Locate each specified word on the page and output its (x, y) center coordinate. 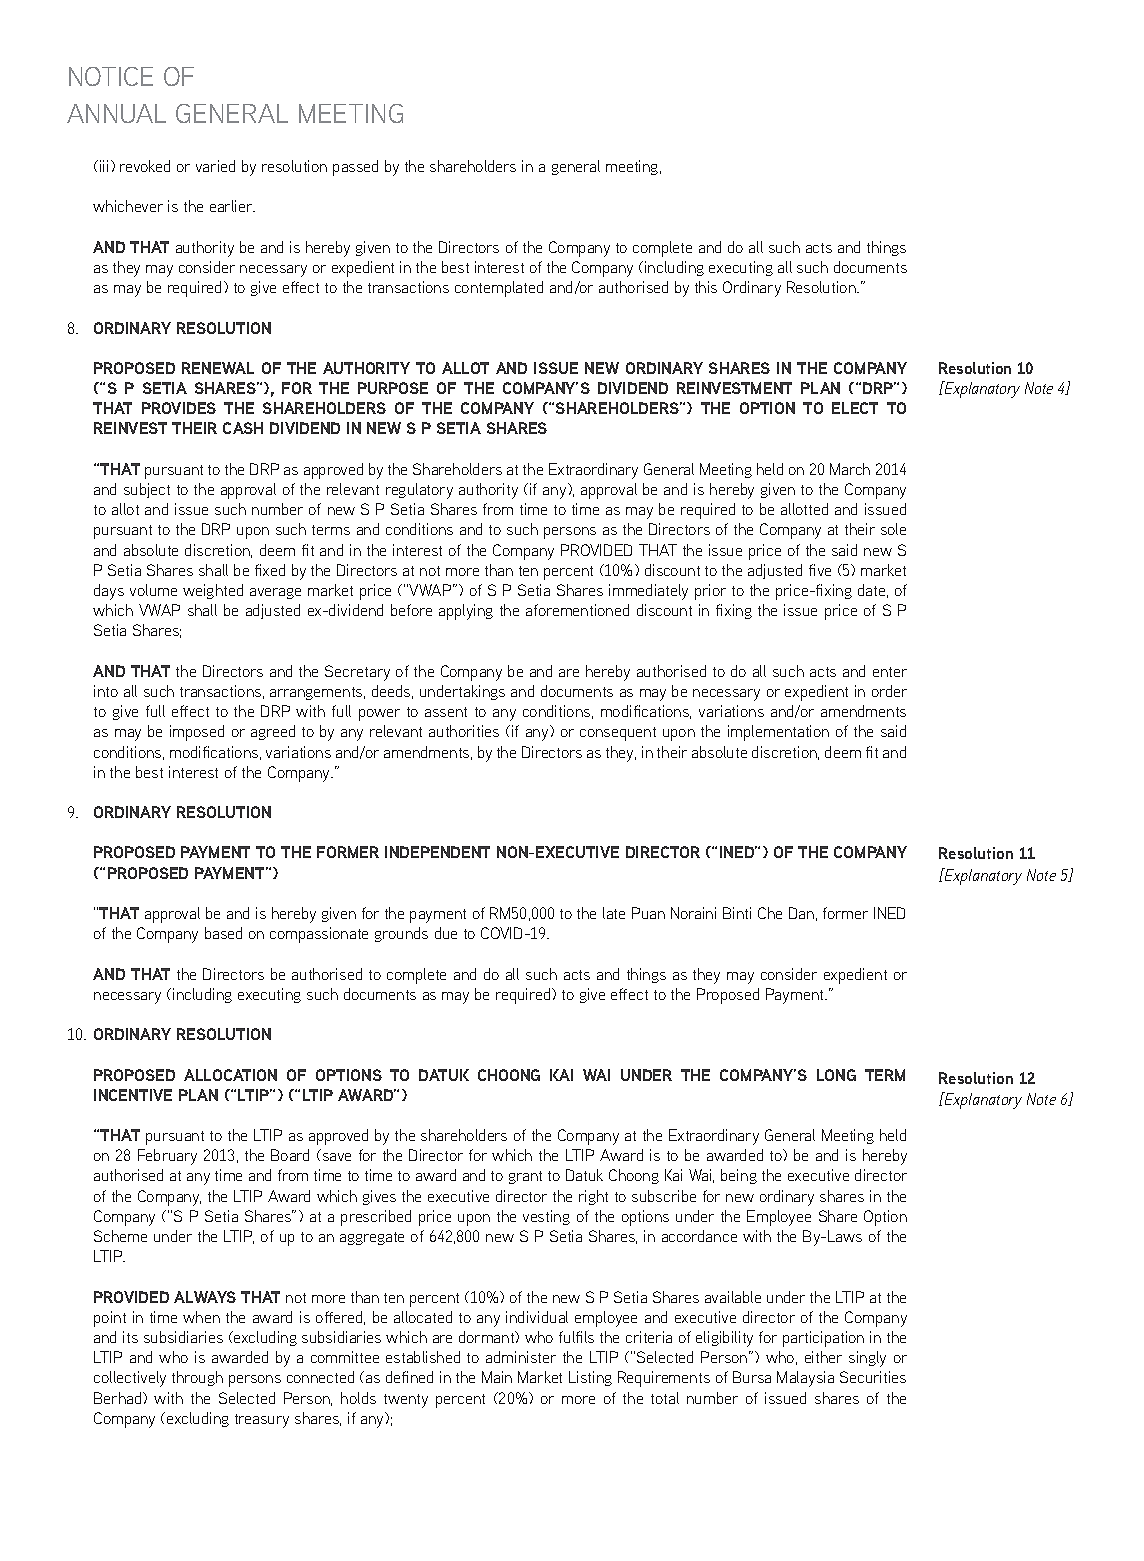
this (706, 287)
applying (466, 612)
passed (355, 168)
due (446, 933)
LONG (836, 1075)
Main (497, 1377)
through (197, 1378)
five (820, 570)
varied (215, 166)
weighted (213, 591)
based (223, 933)
